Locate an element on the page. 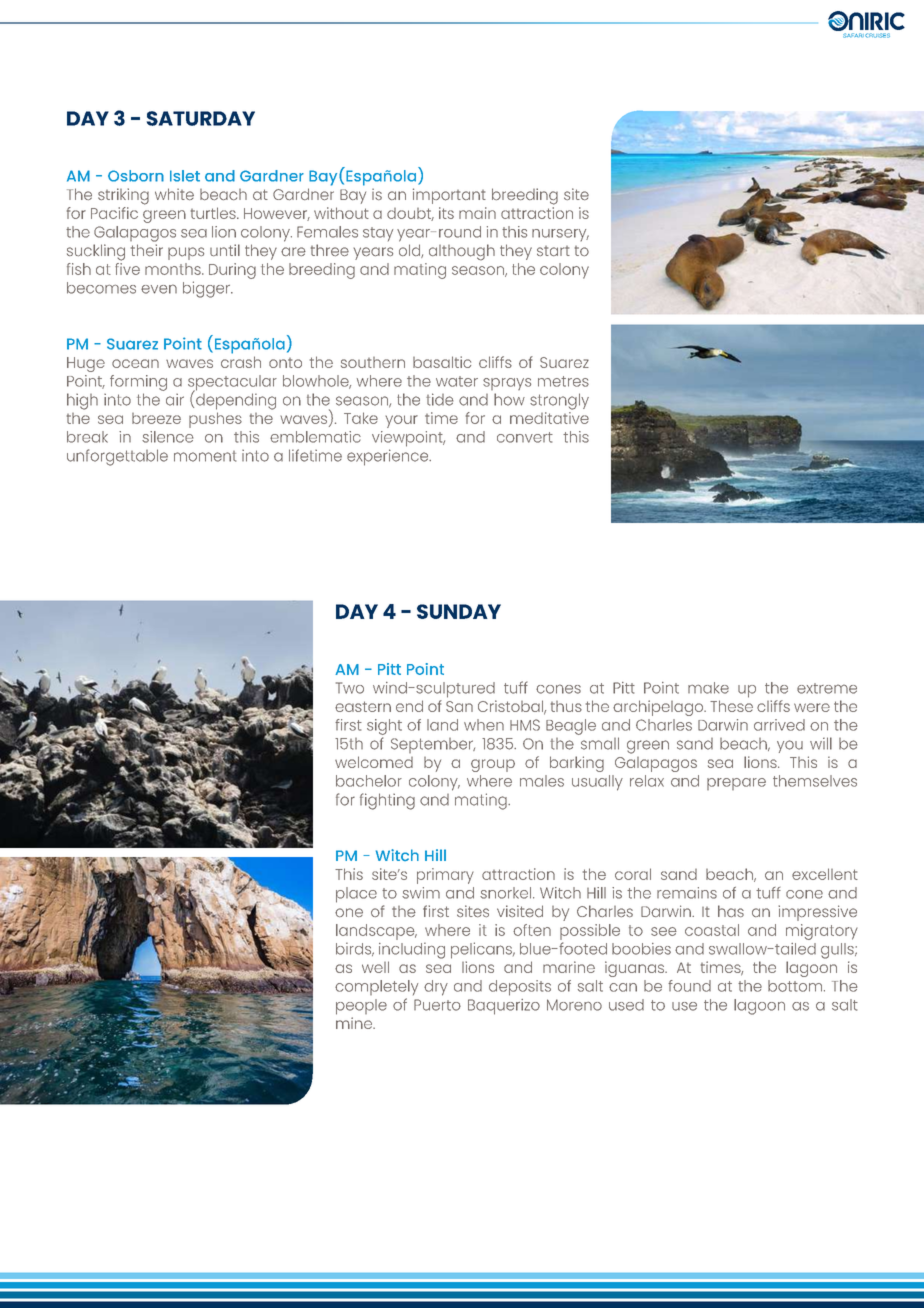  metres is located at coordinates (563, 381).
